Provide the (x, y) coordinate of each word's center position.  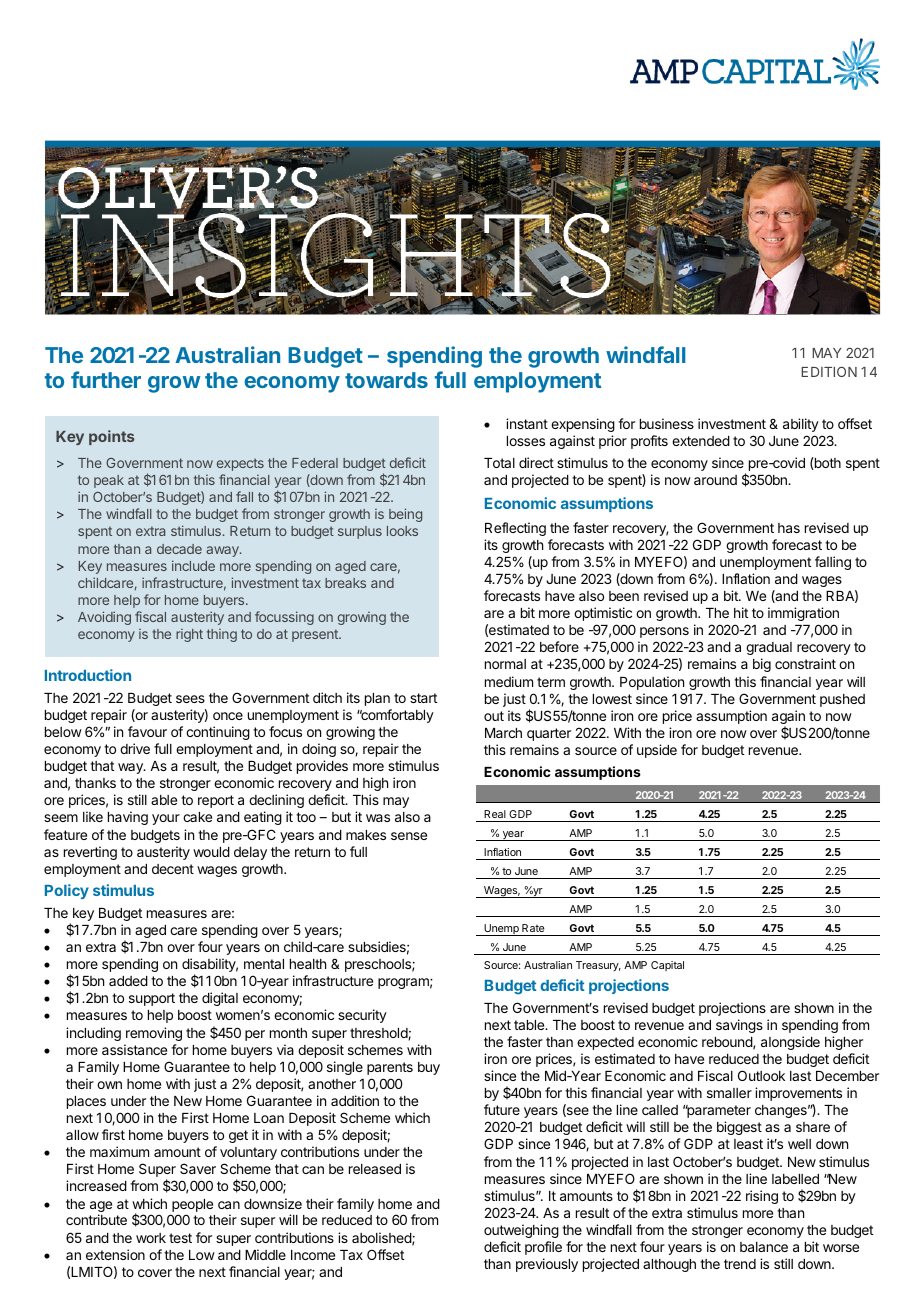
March (503, 733)
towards (386, 380)
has (789, 528)
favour (147, 731)
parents (390, 1068)
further (106, 379)
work (151, 1238)
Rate (533, 928)
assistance (134, 1049)
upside (657, 751)
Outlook (761, 1075)
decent (173, 869)
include (193, 565)
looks (402, 531)
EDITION (829, 371)
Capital (667, 966)
